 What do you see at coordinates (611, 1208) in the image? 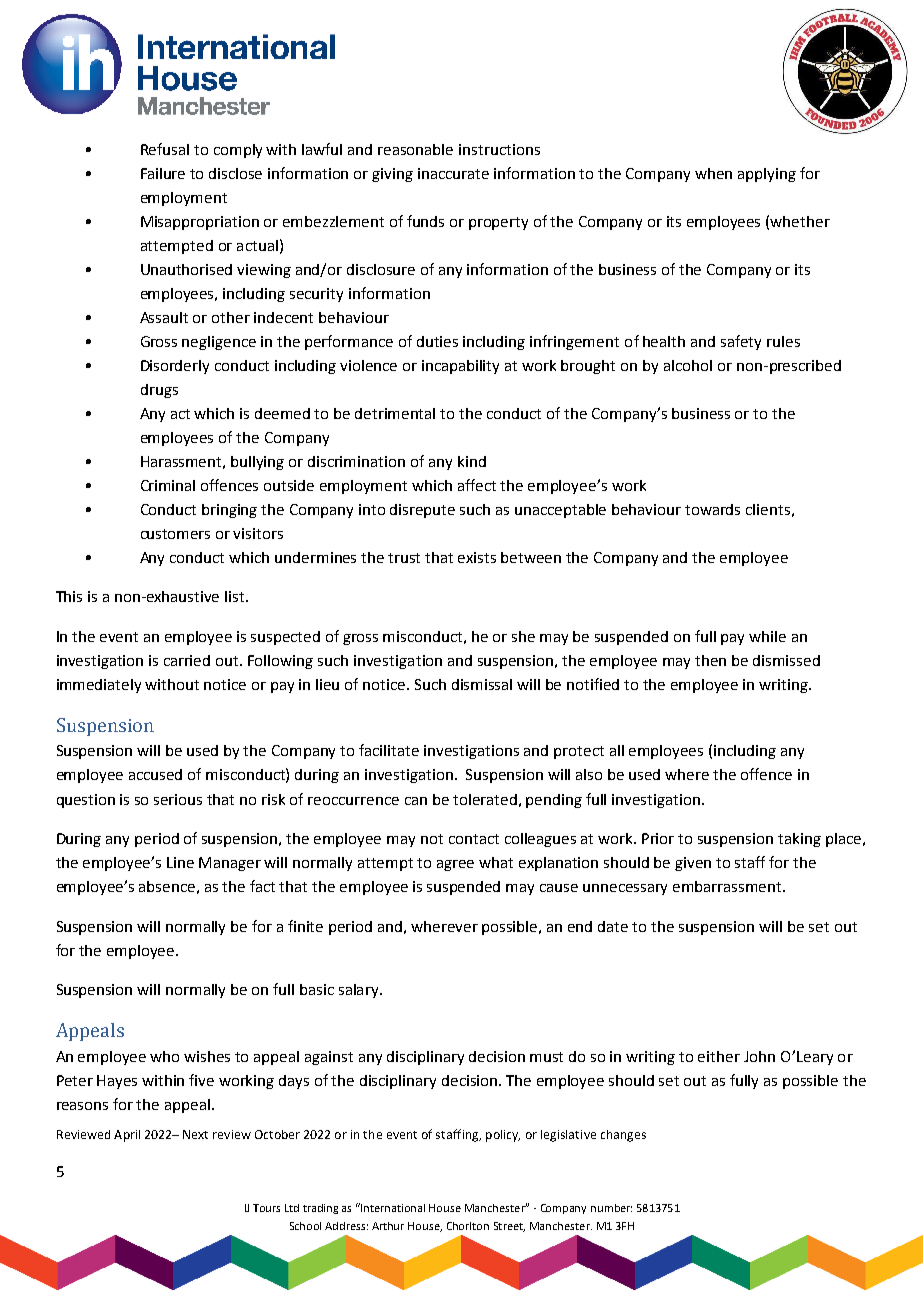
I see `number` at bounding box center [611, 1208].
